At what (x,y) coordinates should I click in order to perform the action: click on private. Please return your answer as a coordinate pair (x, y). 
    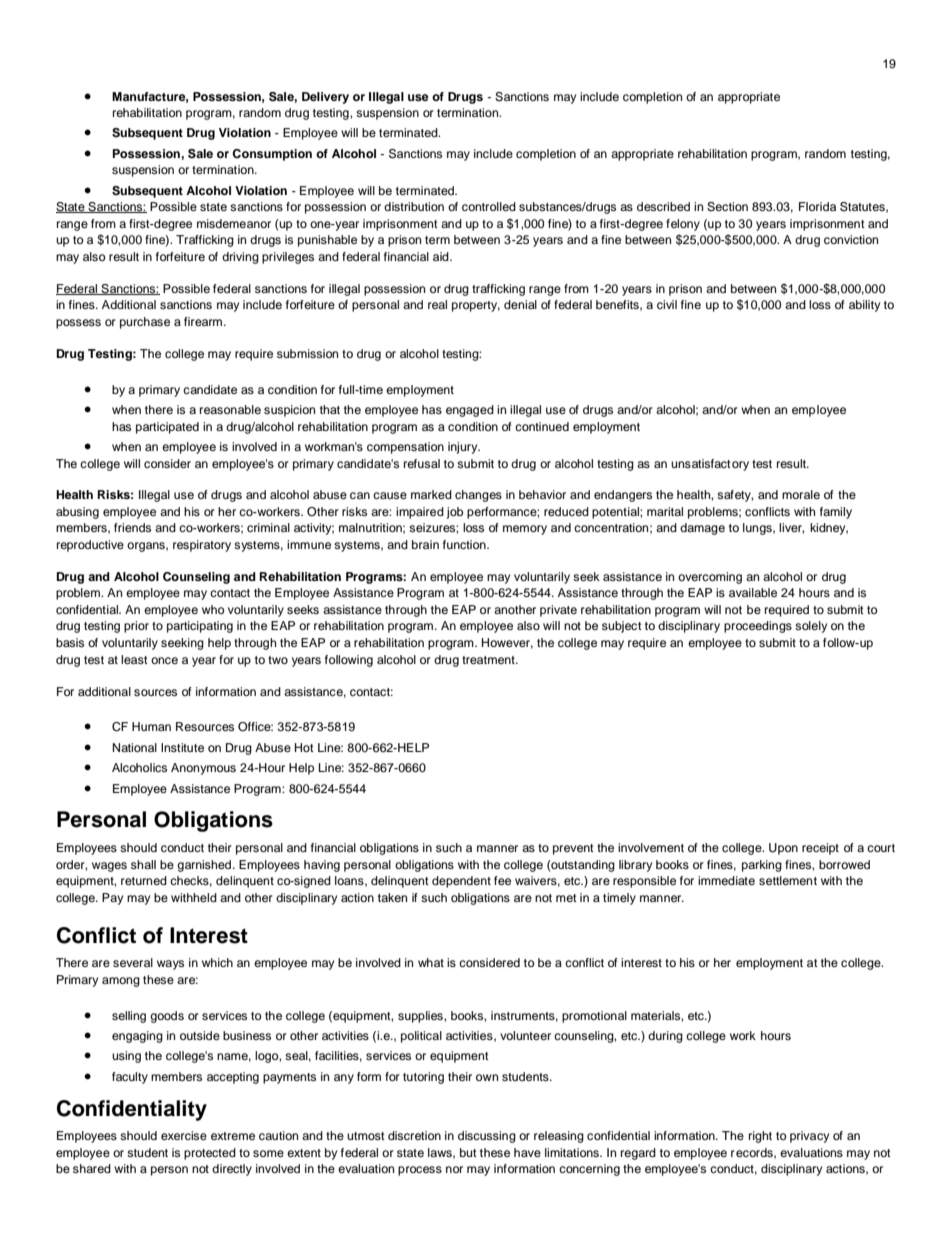
    Looking at the image, I should click on (558, 611).
